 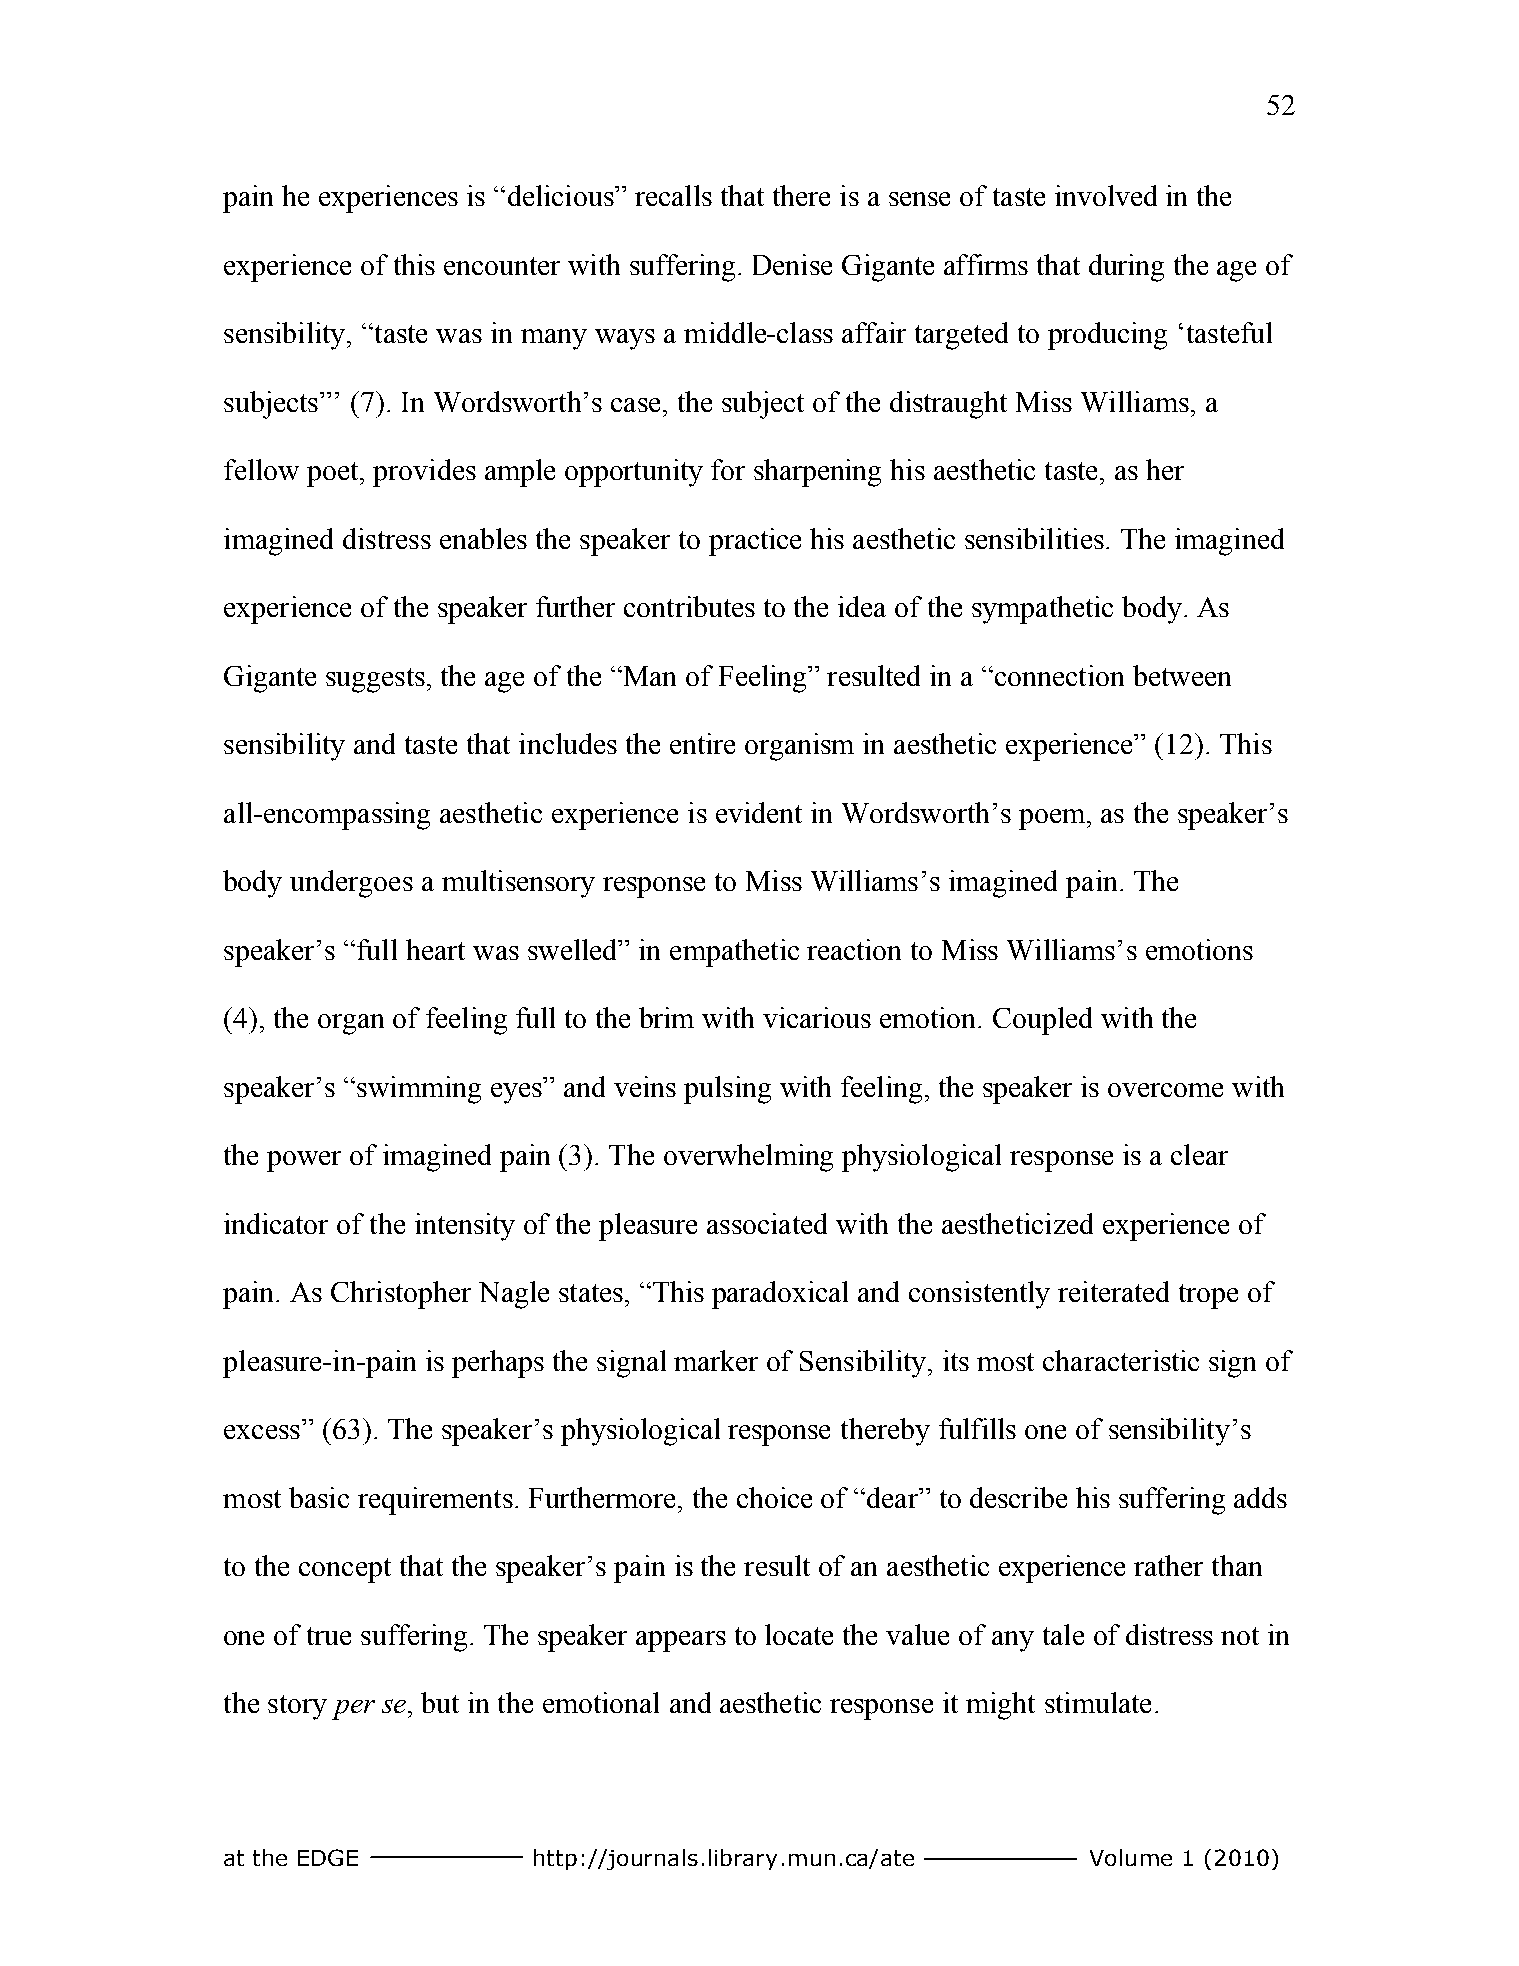 I want to click on vicarious, so click(x=817, y=1017).
